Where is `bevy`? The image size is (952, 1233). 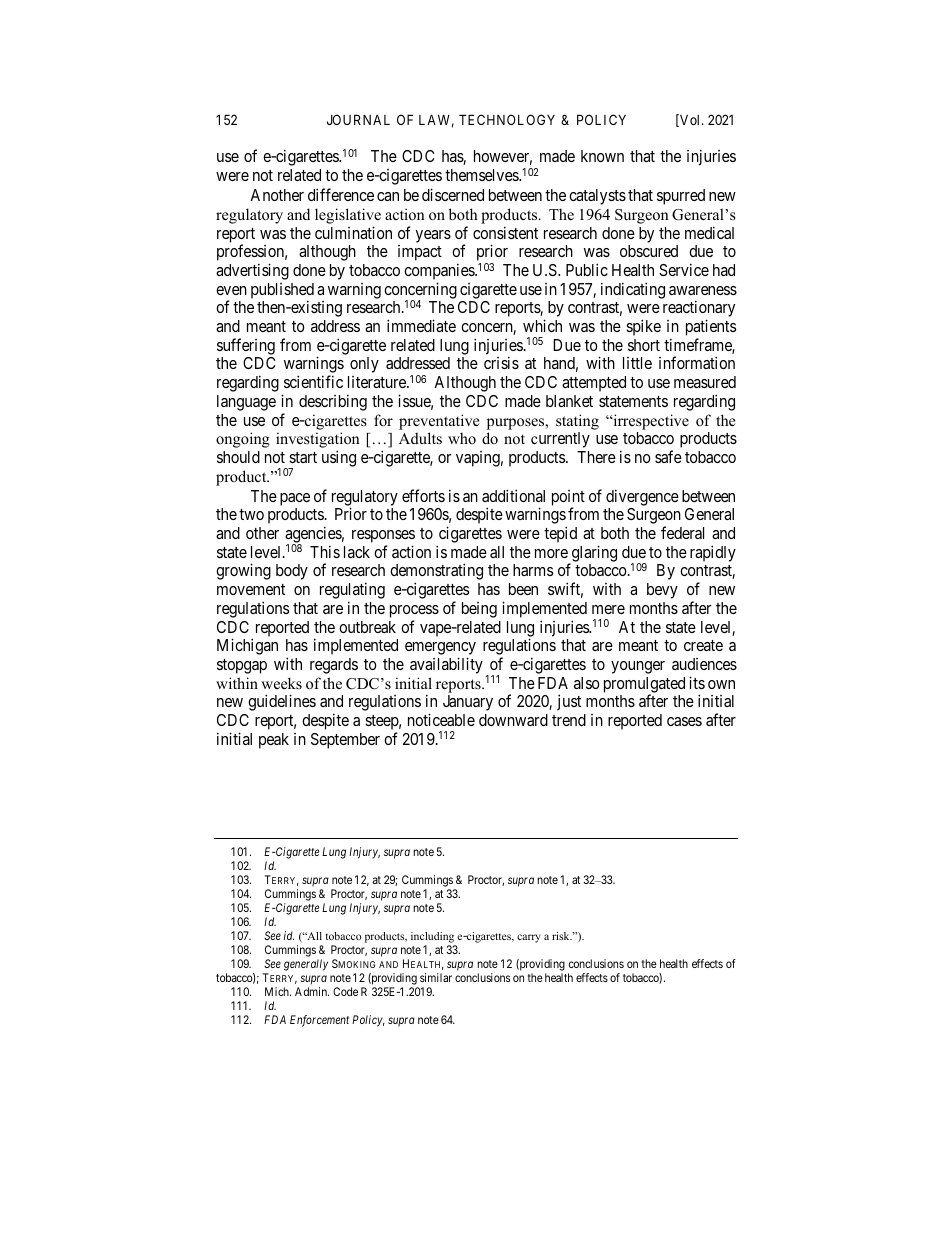
bevy is located at coordinates (662, 591).
